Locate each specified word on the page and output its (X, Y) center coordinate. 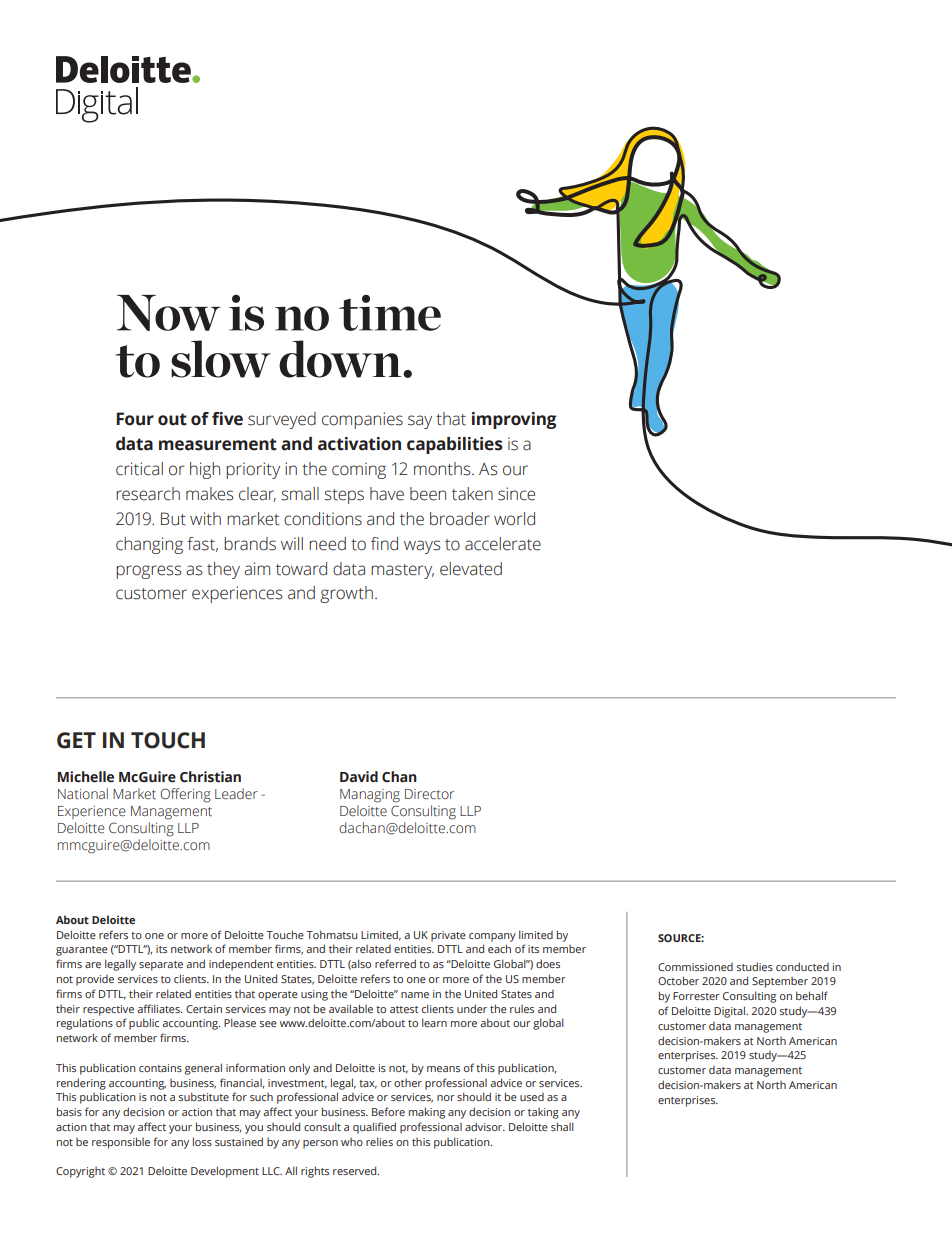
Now (169, 313)
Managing (370, 796)
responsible (121, 1143)
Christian (210, 777)
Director (429, 794)
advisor (485, 1126)
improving (514, 420)
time (390, 313)
